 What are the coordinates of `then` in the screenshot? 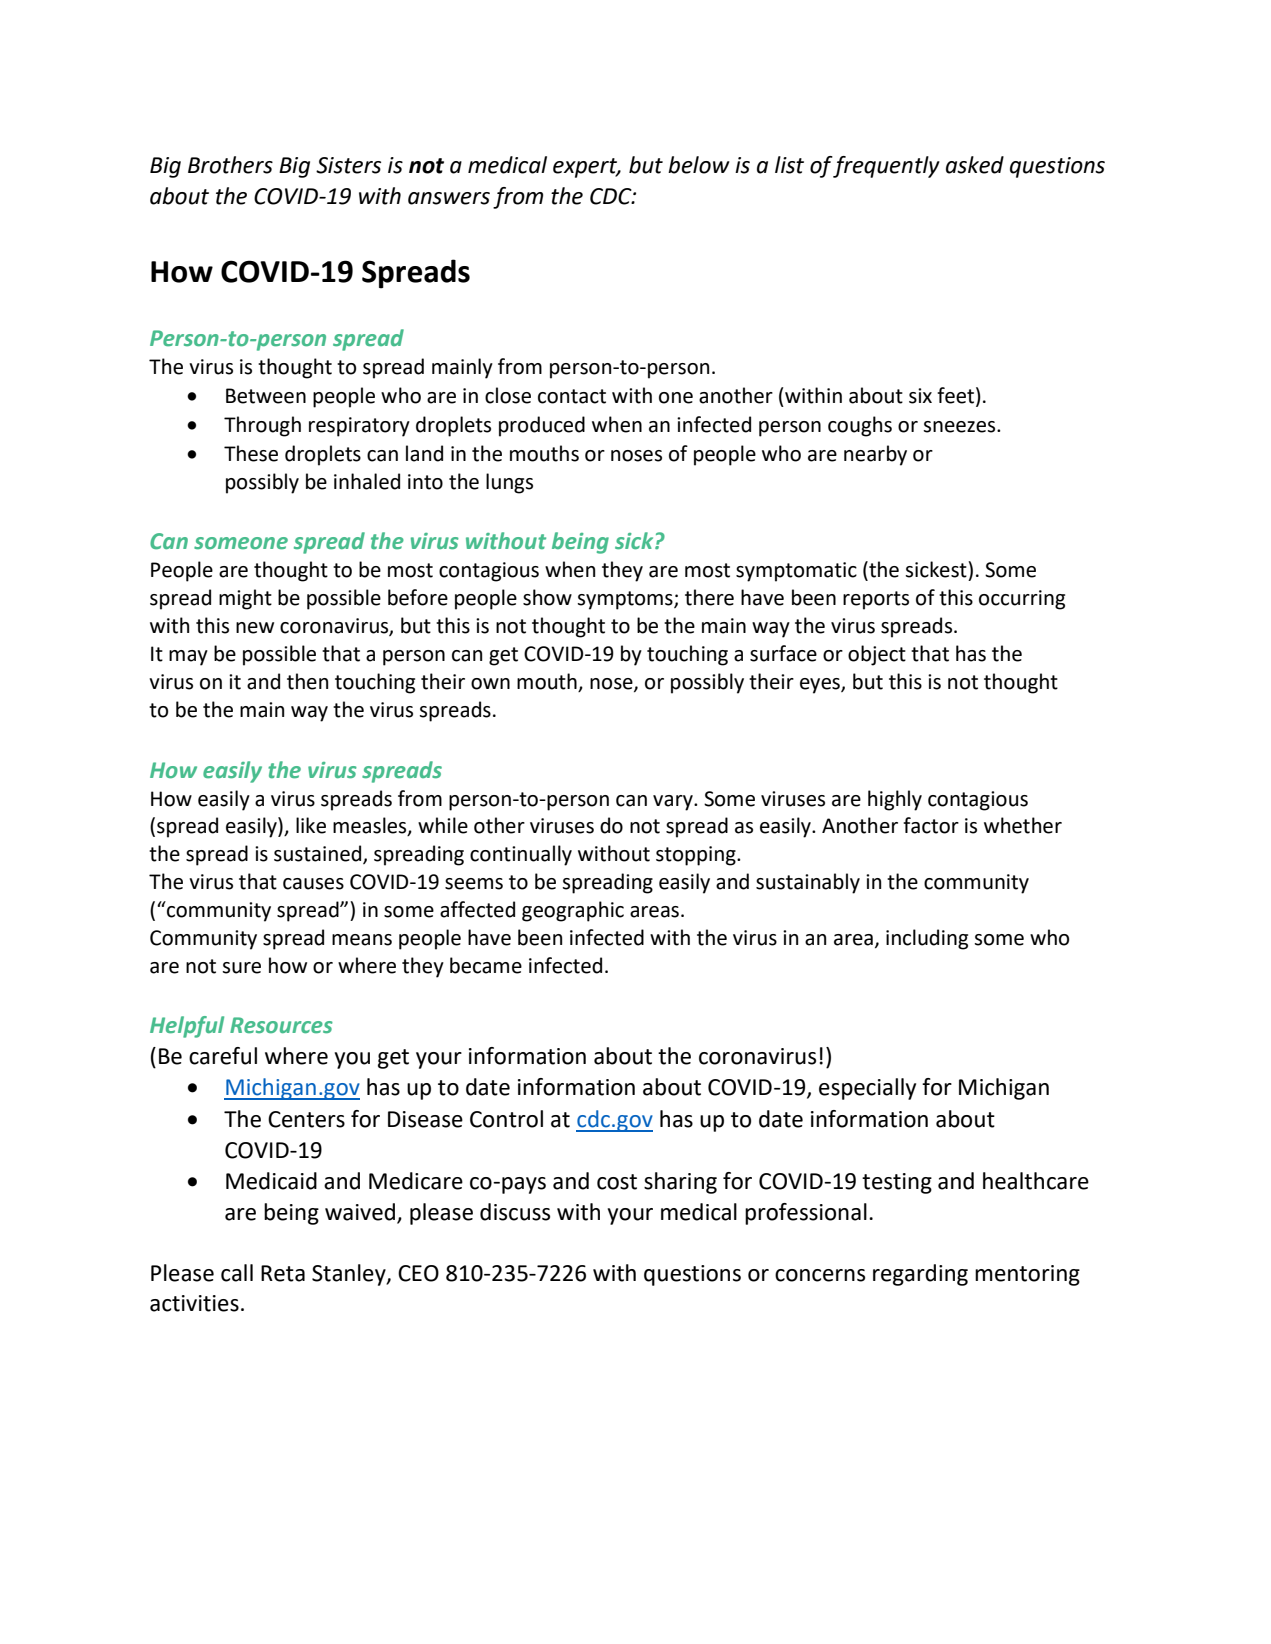 It's located at (307, 681).
